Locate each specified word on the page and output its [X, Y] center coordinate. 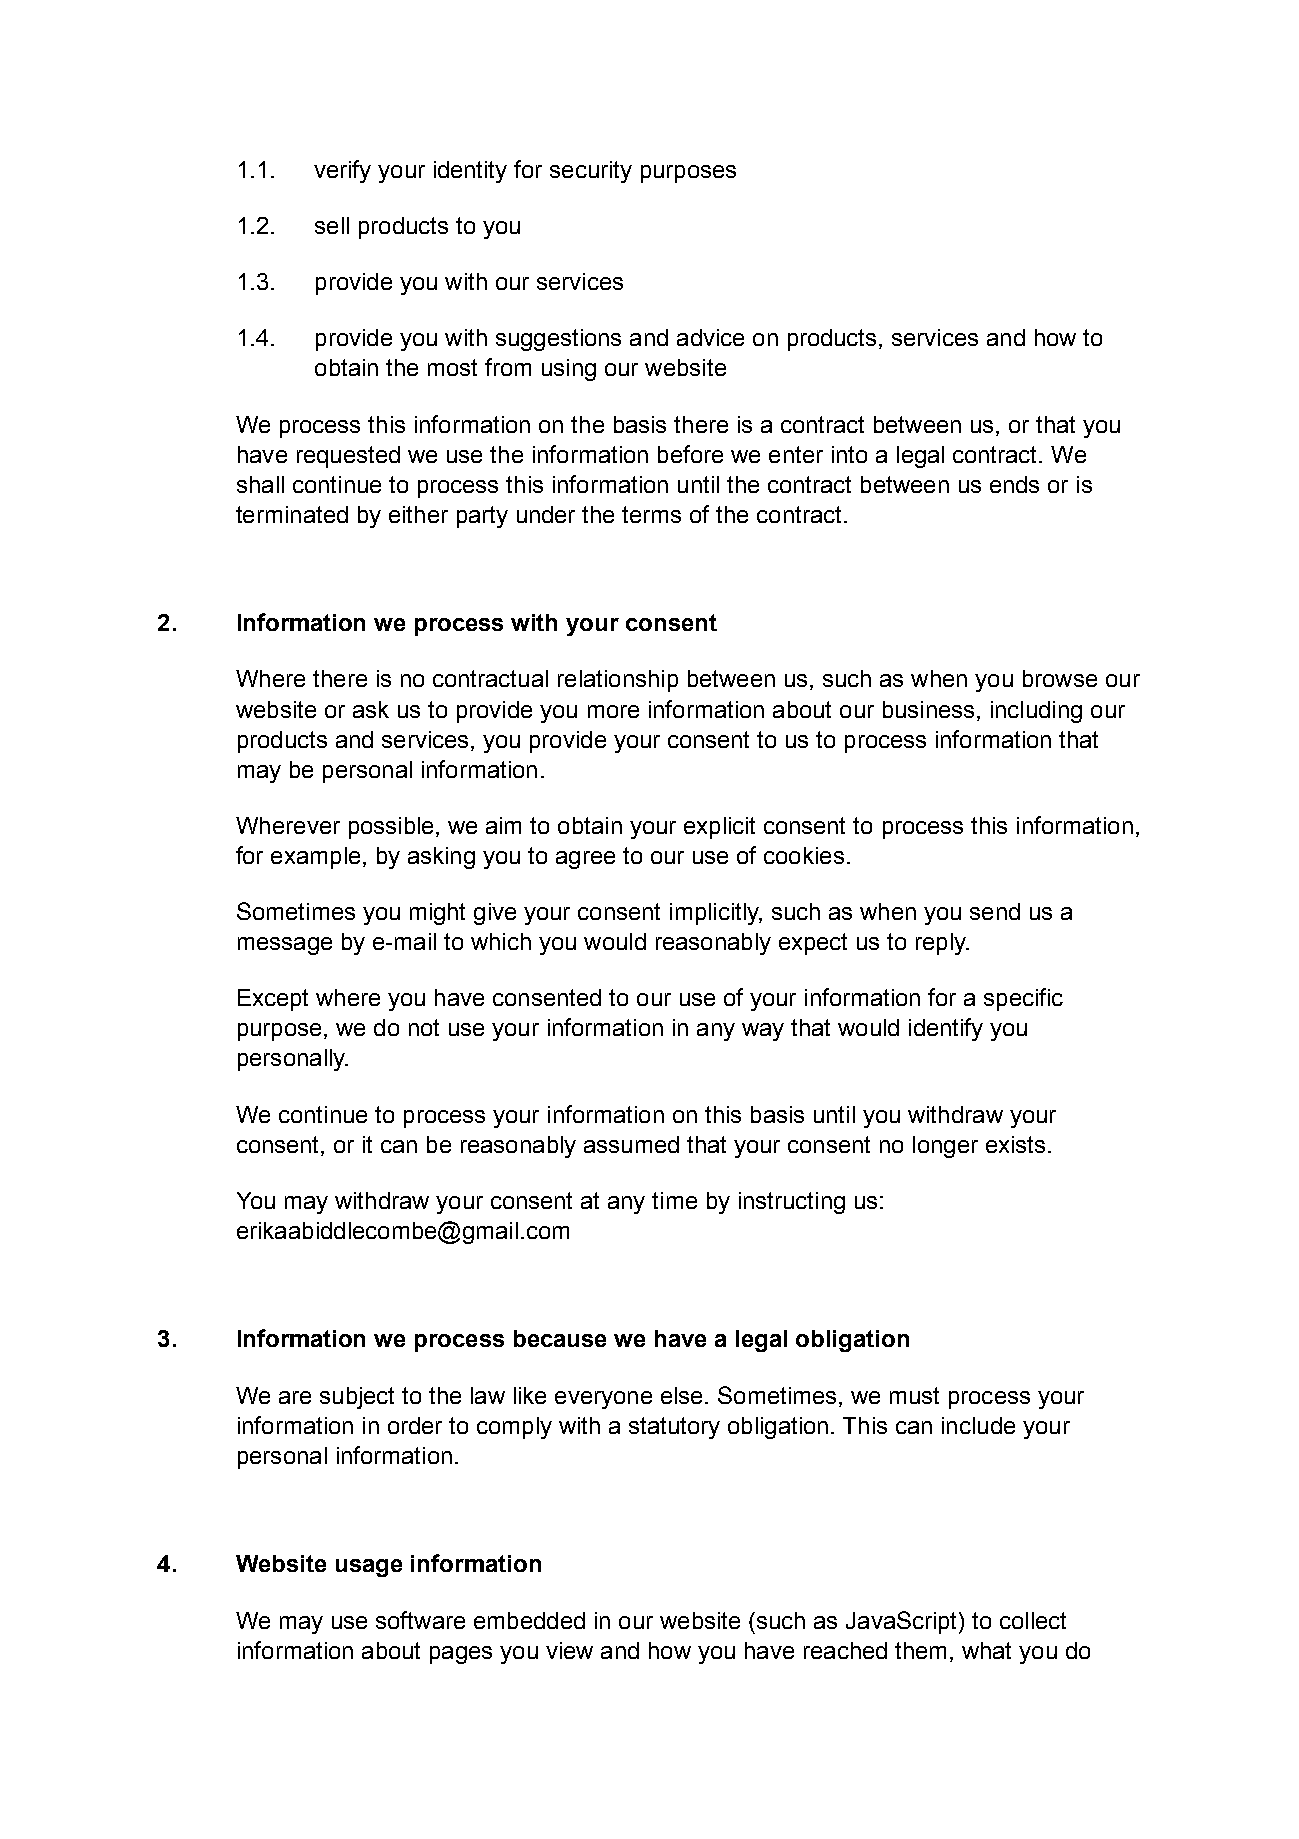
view [569, 1650]
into [849, 454]
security [591, 172]
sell [332, 225]
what [986, 1650]
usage [369, 1568]
